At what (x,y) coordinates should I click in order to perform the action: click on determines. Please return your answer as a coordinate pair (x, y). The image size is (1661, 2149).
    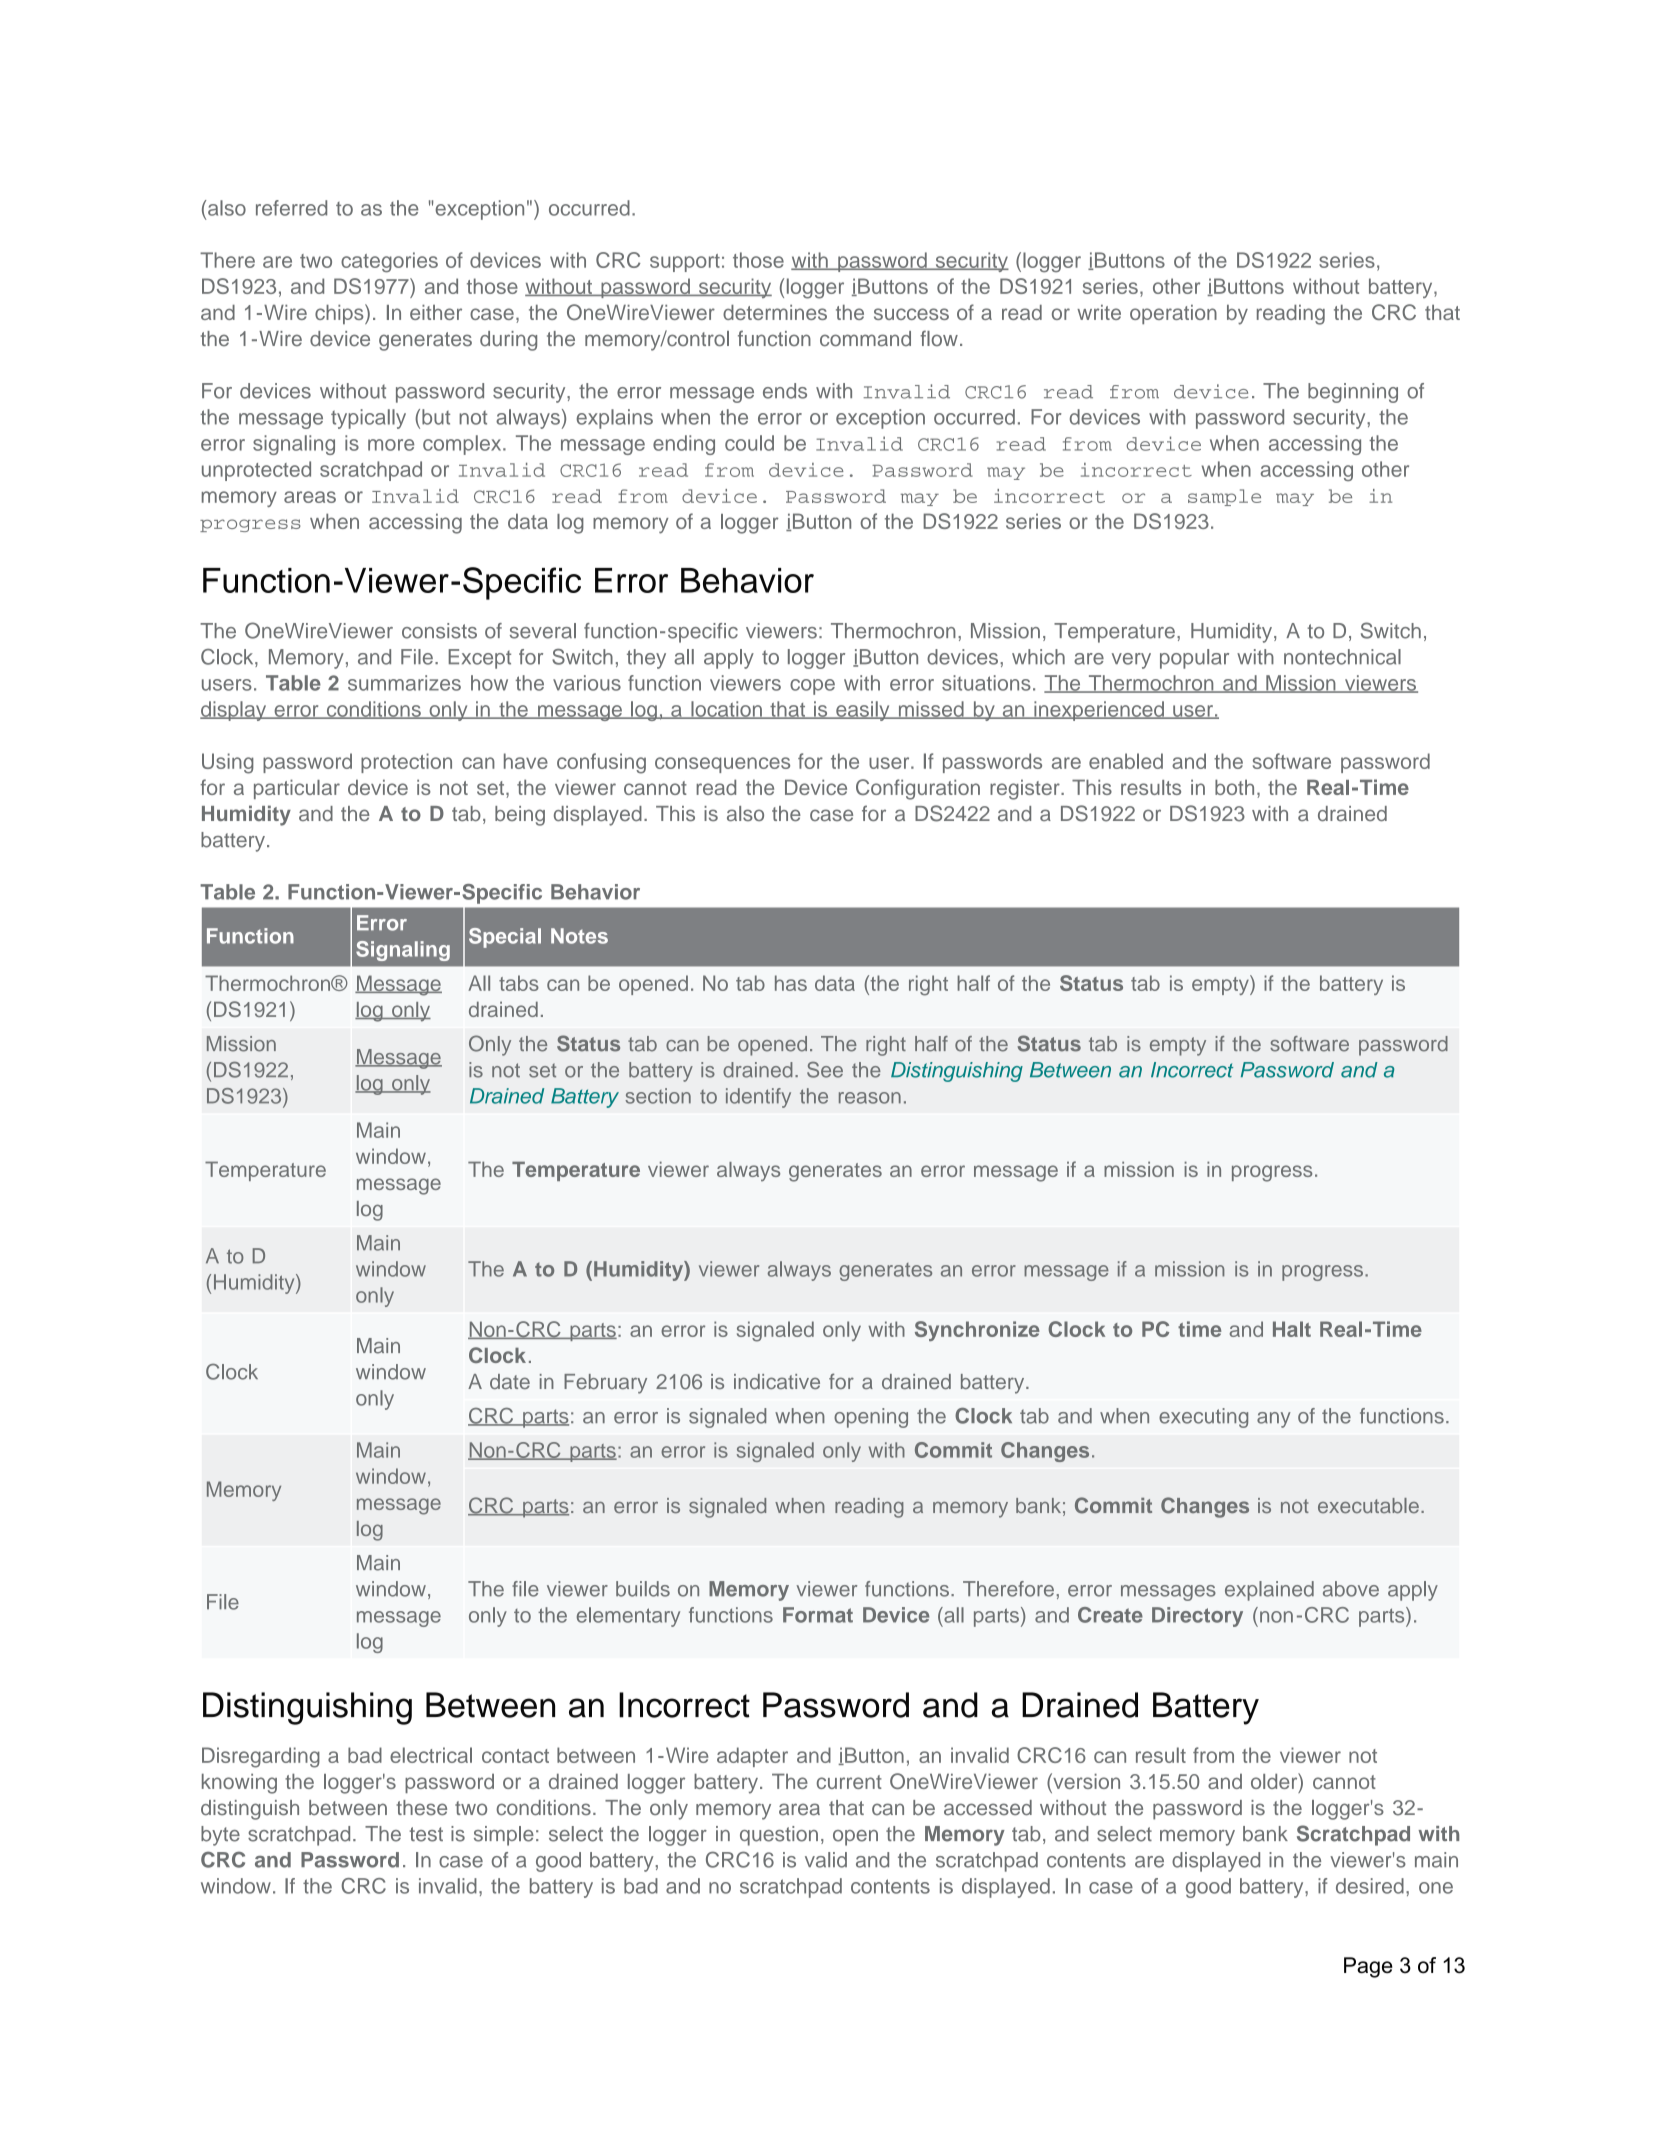
    Looking at the image, I should click on (775, 312).
